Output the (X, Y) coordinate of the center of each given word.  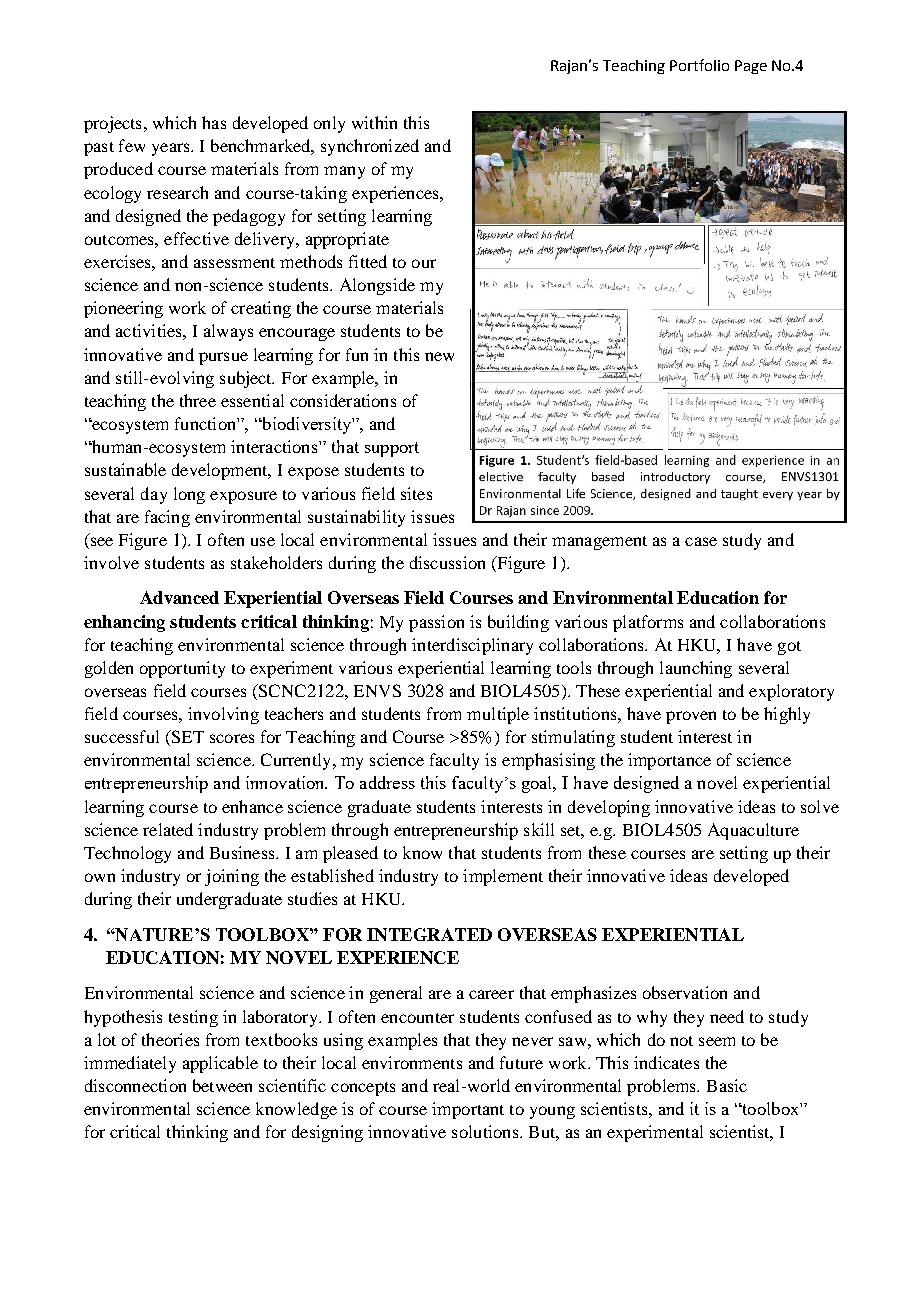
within (374, 122)
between (222, 1085)
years (172, 149)
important (468, 1110)
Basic (727, 1085)
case (701, 541)
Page (751, 67)
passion (436, 623)
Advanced (179, 597)
